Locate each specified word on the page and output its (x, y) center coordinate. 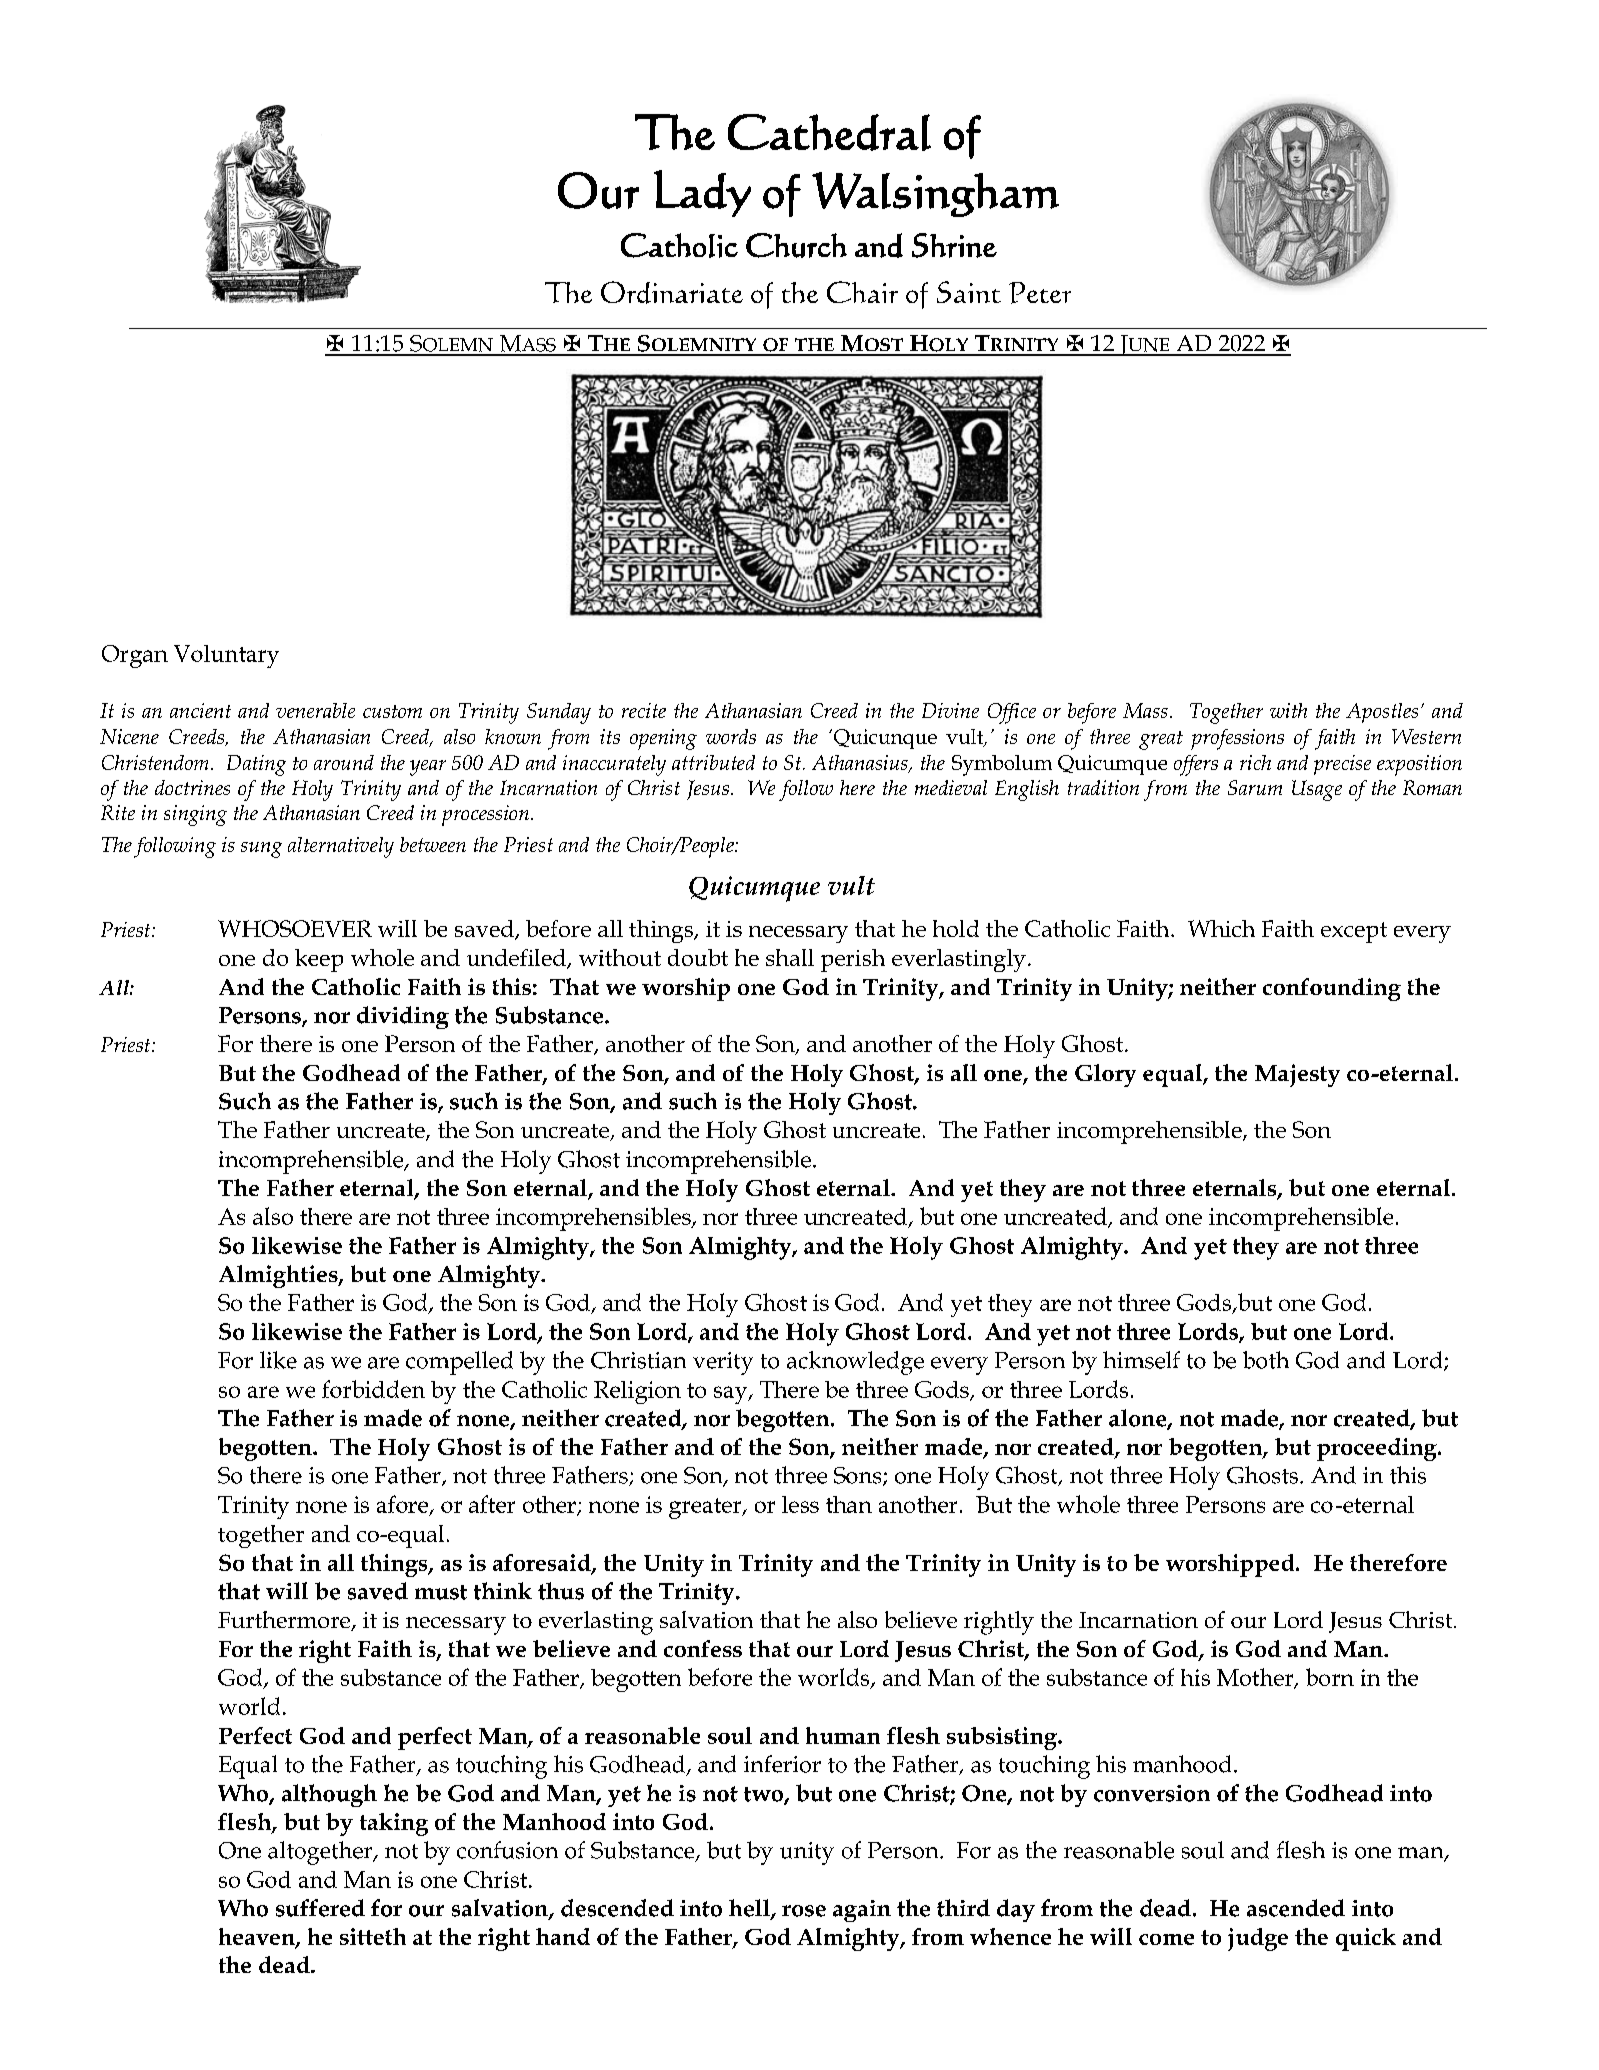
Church (796, 245)
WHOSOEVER (295, 928)
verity (723, 1363)
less (800, 1504)
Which (1221, 928)
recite (644, 710)
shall (790, 957)
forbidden (373, 1389)
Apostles (1382, 713)
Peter (1040, 293)
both (1266, 1360)
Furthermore (285, 1621)
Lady (702, 193)
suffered (320, 1908)
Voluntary (226, 656)
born (1330, 1677)
